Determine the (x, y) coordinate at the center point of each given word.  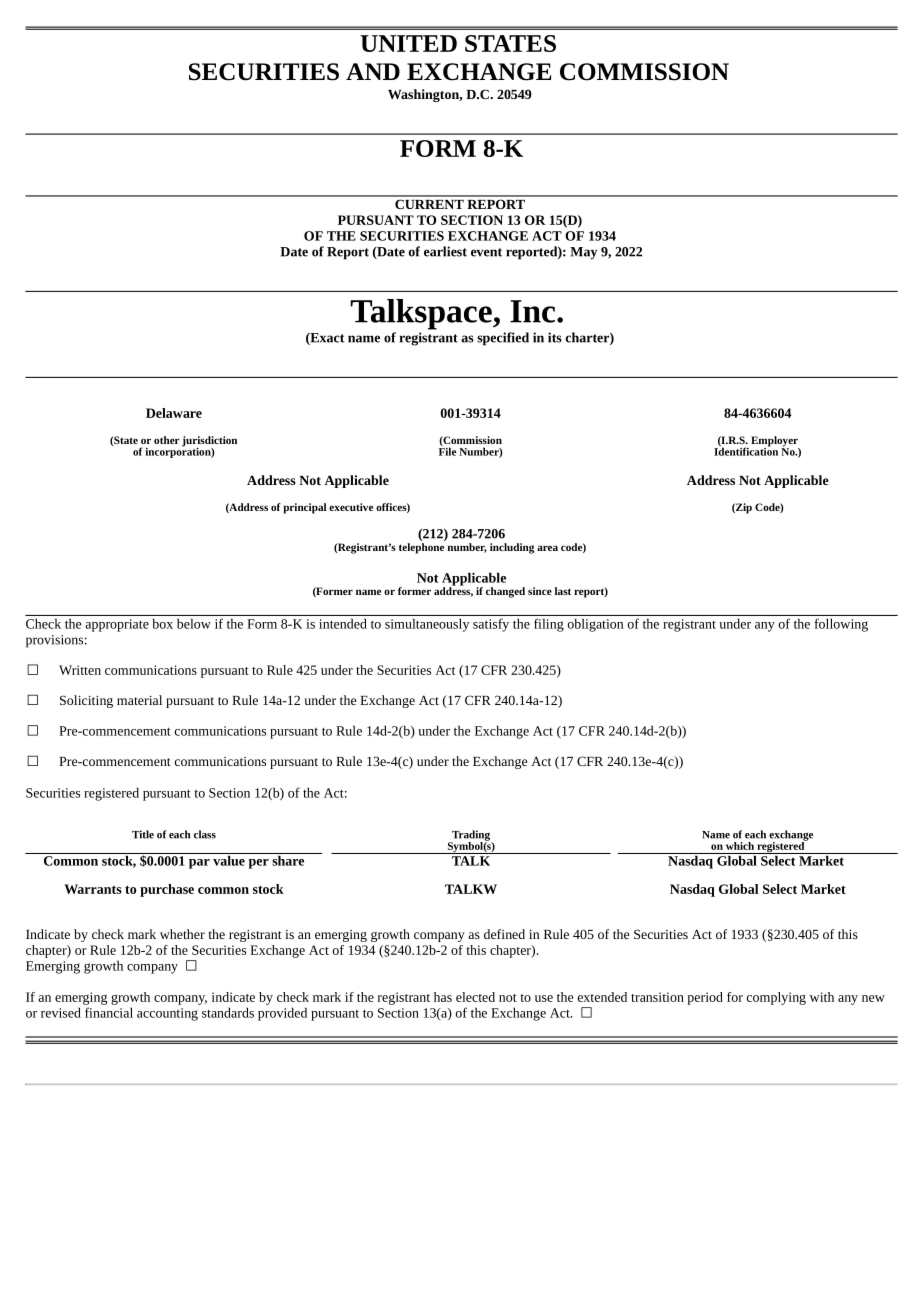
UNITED (408, 43)
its (555, 337)
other (167, 440)
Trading (471, 836)
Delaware (174, 413)
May (583, 253)
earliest (445, 251)
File (447, 450)
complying (776, 998)
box (163, 624)
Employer (775, 442)
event (486, 252)
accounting (167, 1014)
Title (143, 834)
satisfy (491, 625)
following (841, 625)
